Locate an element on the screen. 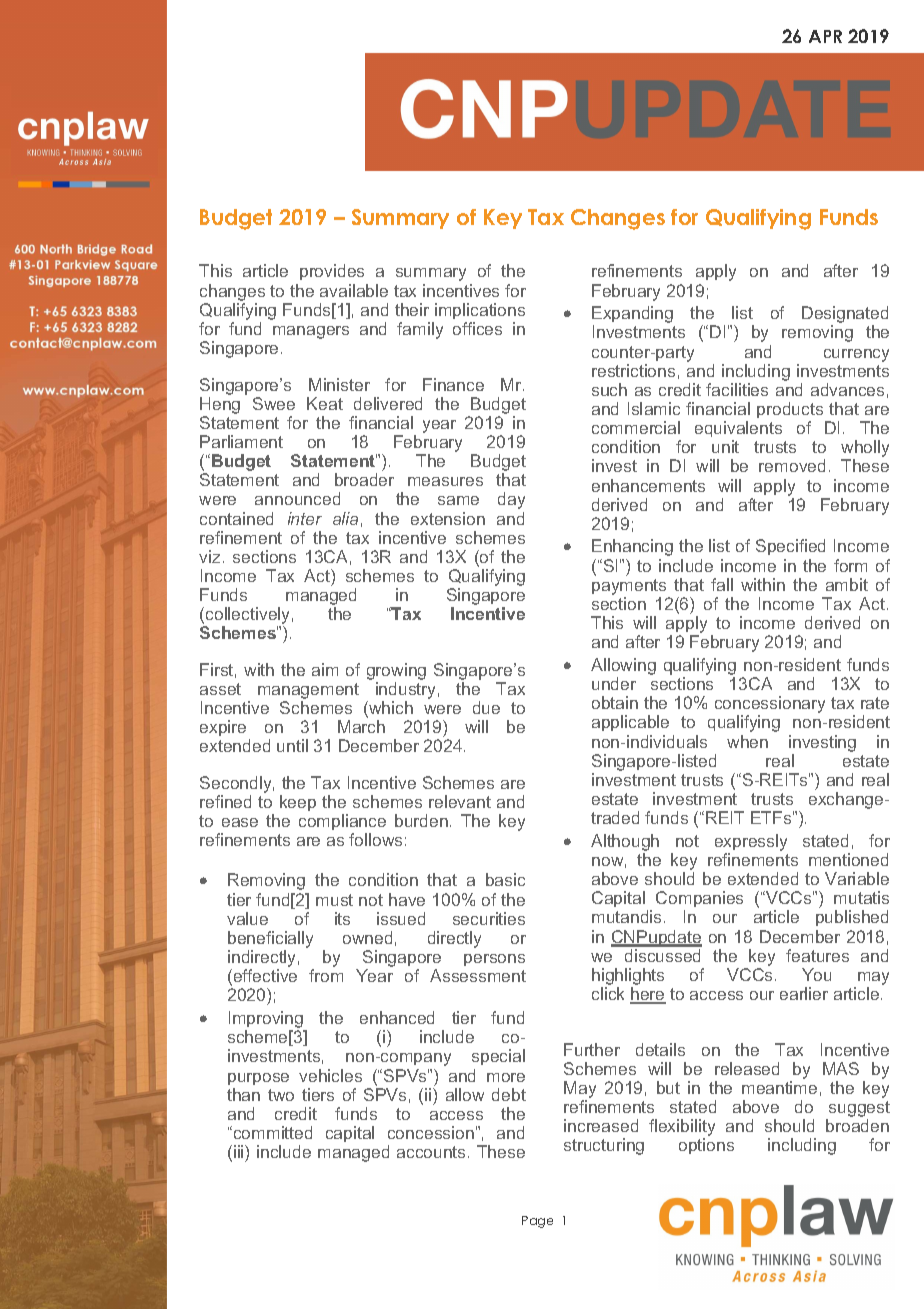 The image size is (924, 1309). iii is located at coordinates (240, 1151).
